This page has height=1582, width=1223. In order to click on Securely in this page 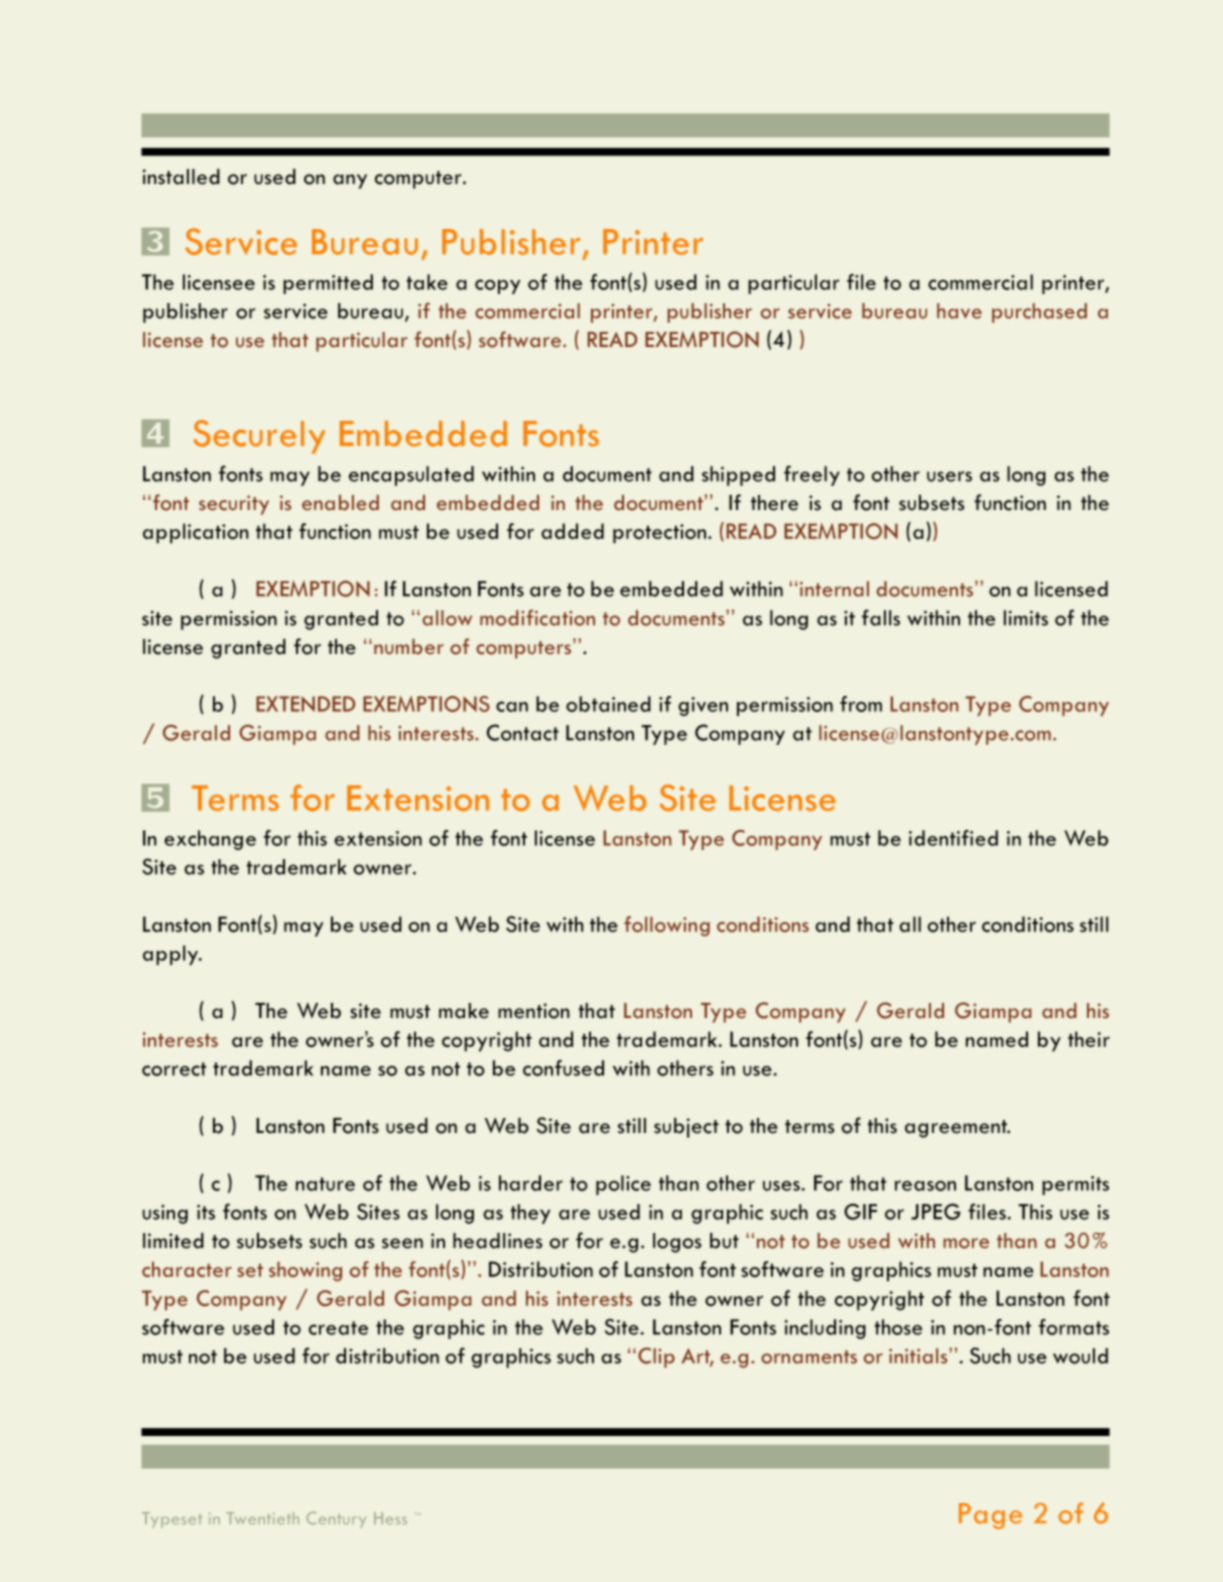, I will do `click(259, 437)`.
